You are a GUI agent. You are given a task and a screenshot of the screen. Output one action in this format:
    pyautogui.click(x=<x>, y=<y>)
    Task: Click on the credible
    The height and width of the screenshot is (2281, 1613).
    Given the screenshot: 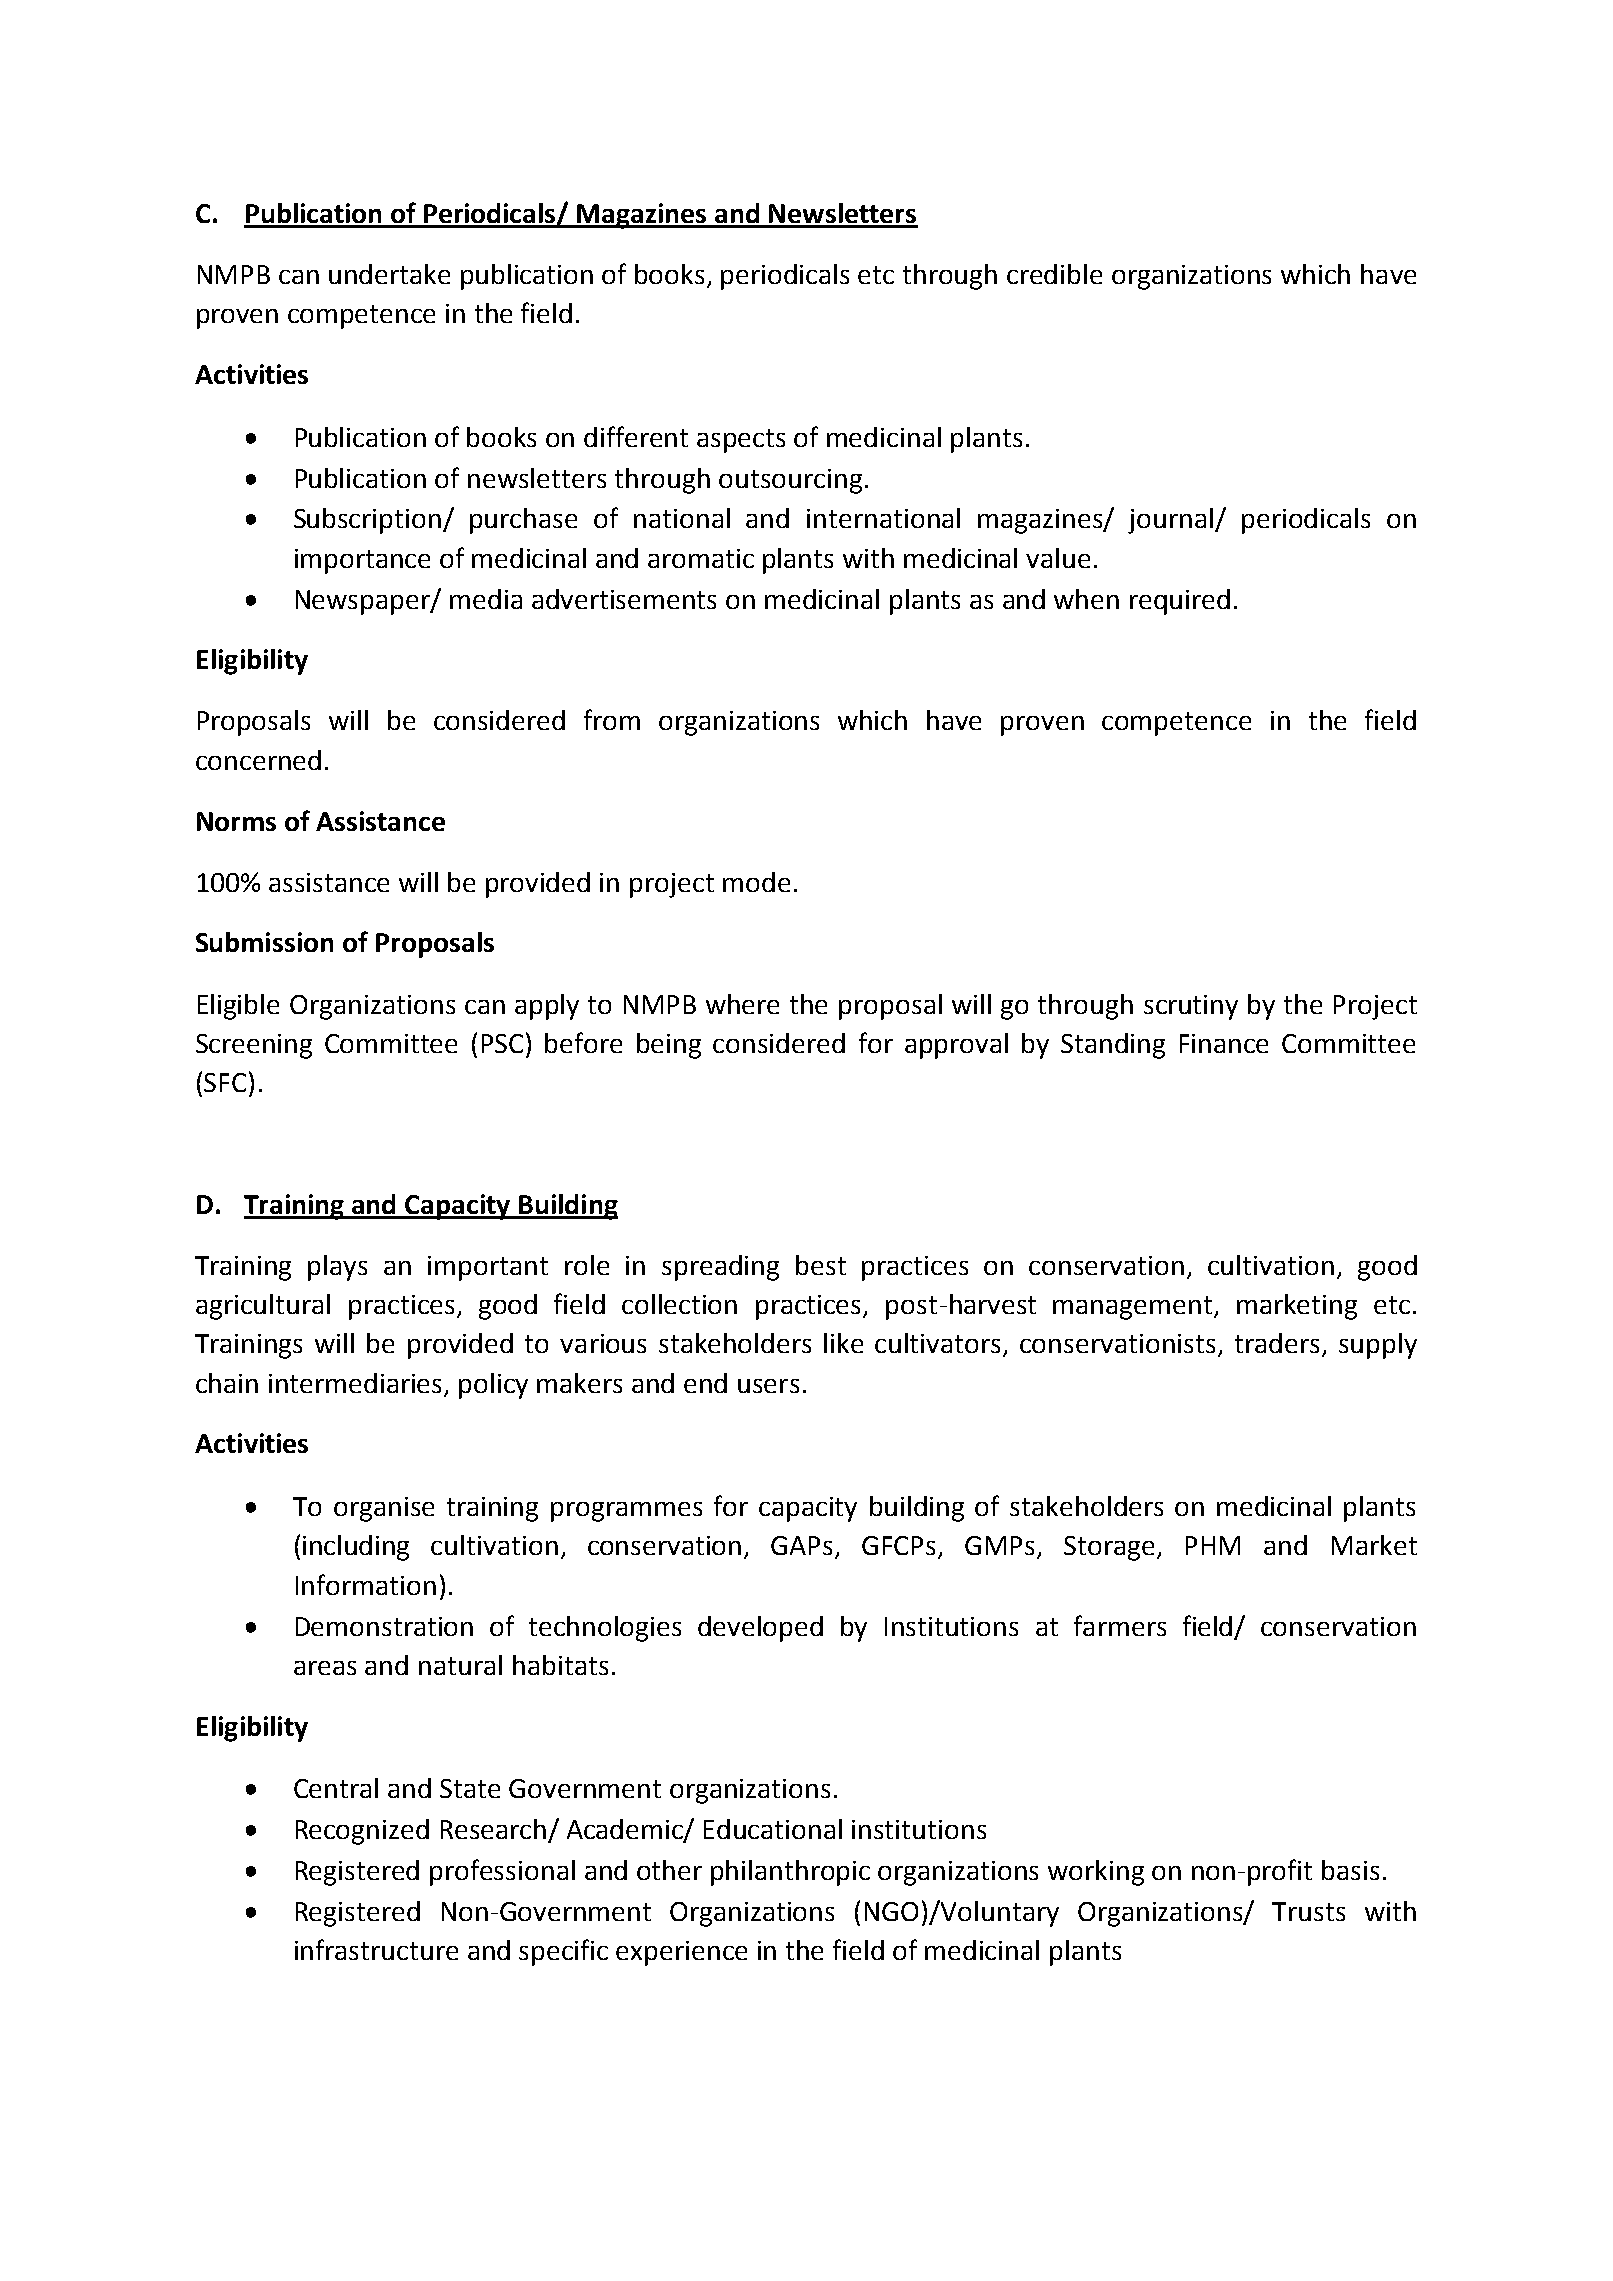 What is the action you would take?
    pyautogui.click(x=1054, y=274)
